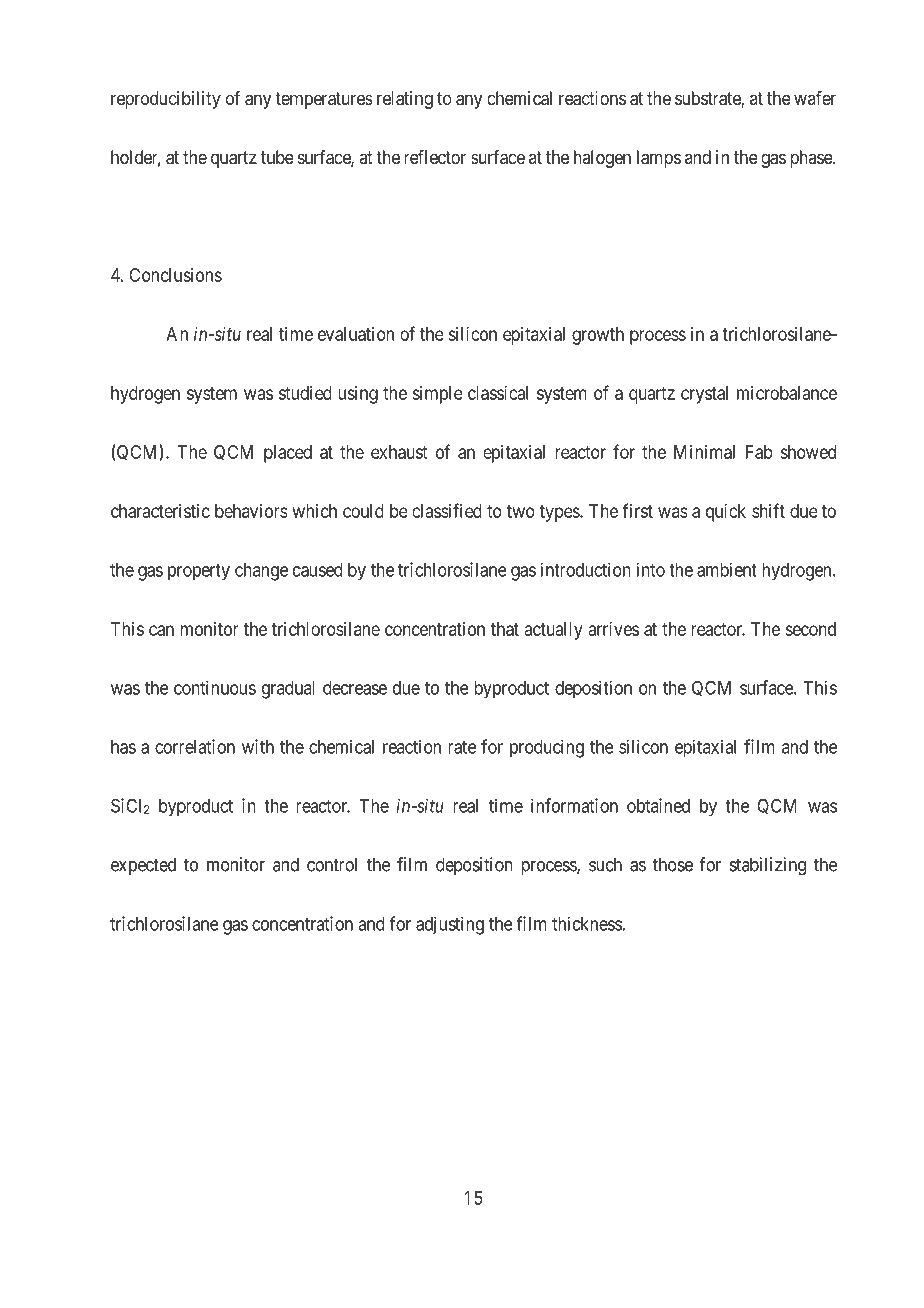 Image resolution: width=924 pixels, height=1308 pixels. Describe the element at coordinates (450, 925) in the document. I see `adjusting` at that location.
